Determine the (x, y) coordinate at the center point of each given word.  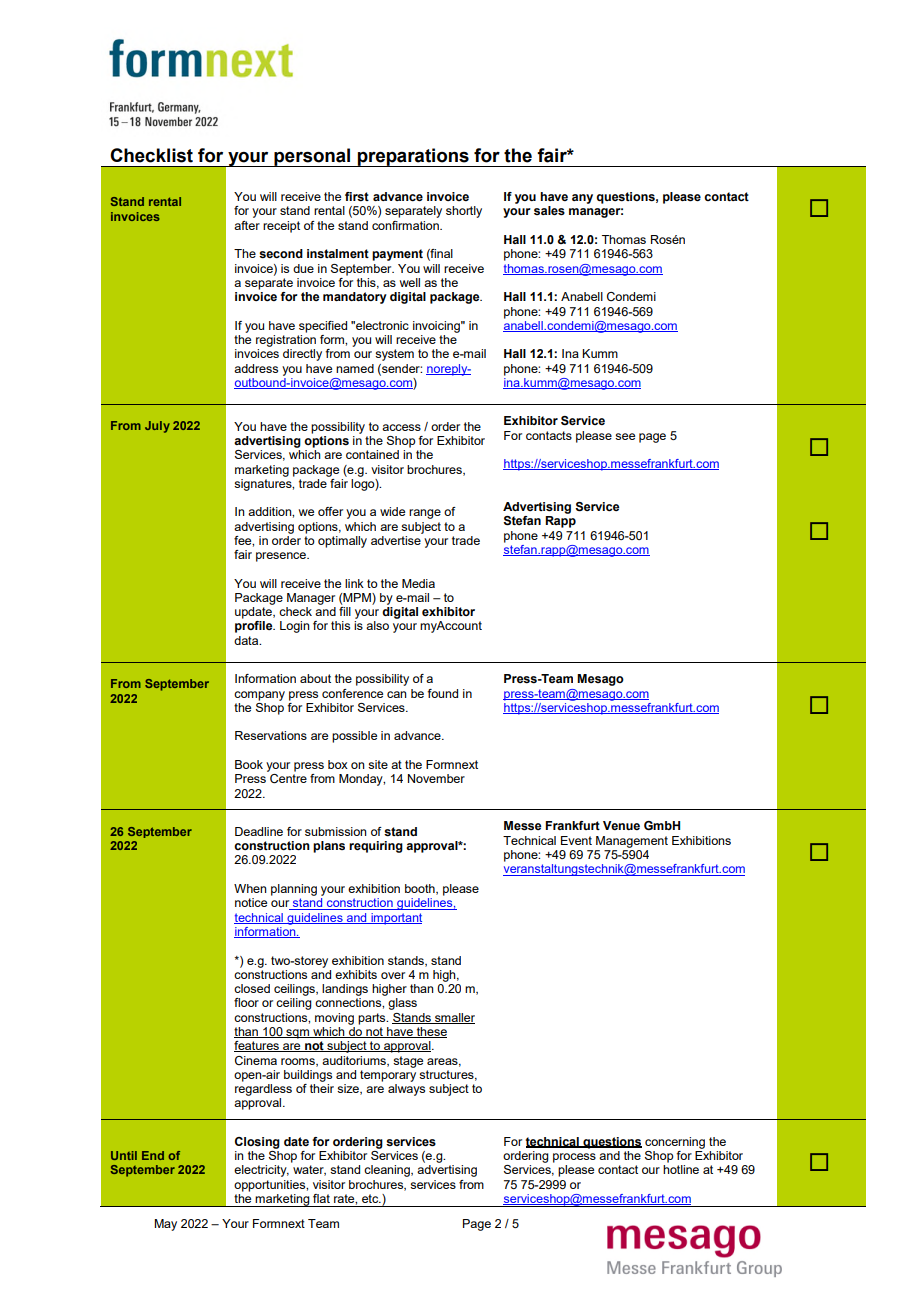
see (625, 436)
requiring (376, 847)
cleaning (388, 1171)
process (574, 1158)
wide (392, 511)
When (250, 888)
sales (549, 211)
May (165, 1225)
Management (632, 842)
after (247, 225)
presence (282, 557)
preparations (413, 157)
